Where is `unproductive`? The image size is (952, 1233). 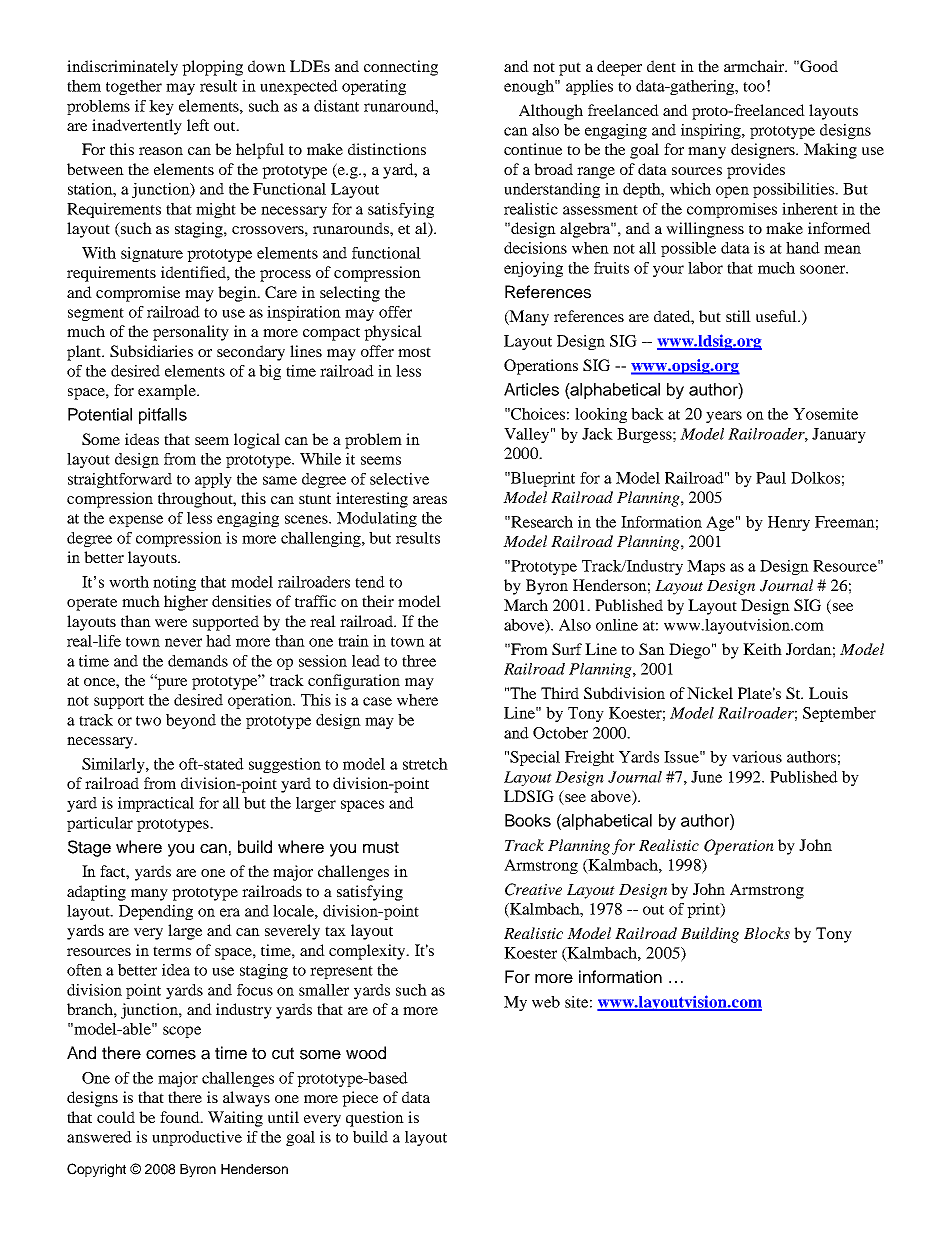
unproductive is located at coordinates (197, 1138).
